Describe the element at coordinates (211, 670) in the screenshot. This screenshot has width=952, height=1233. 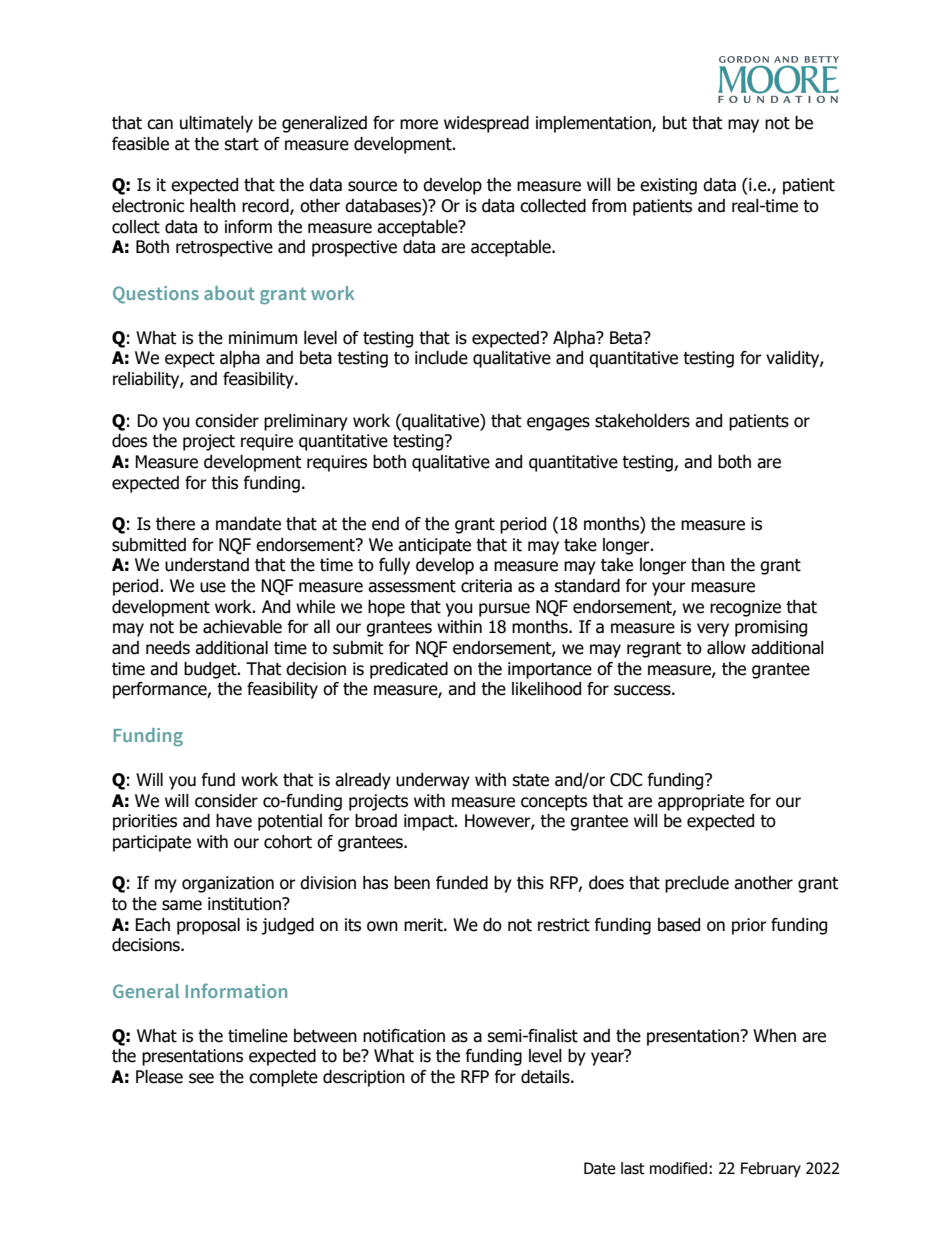
I see `budget` at that location.
